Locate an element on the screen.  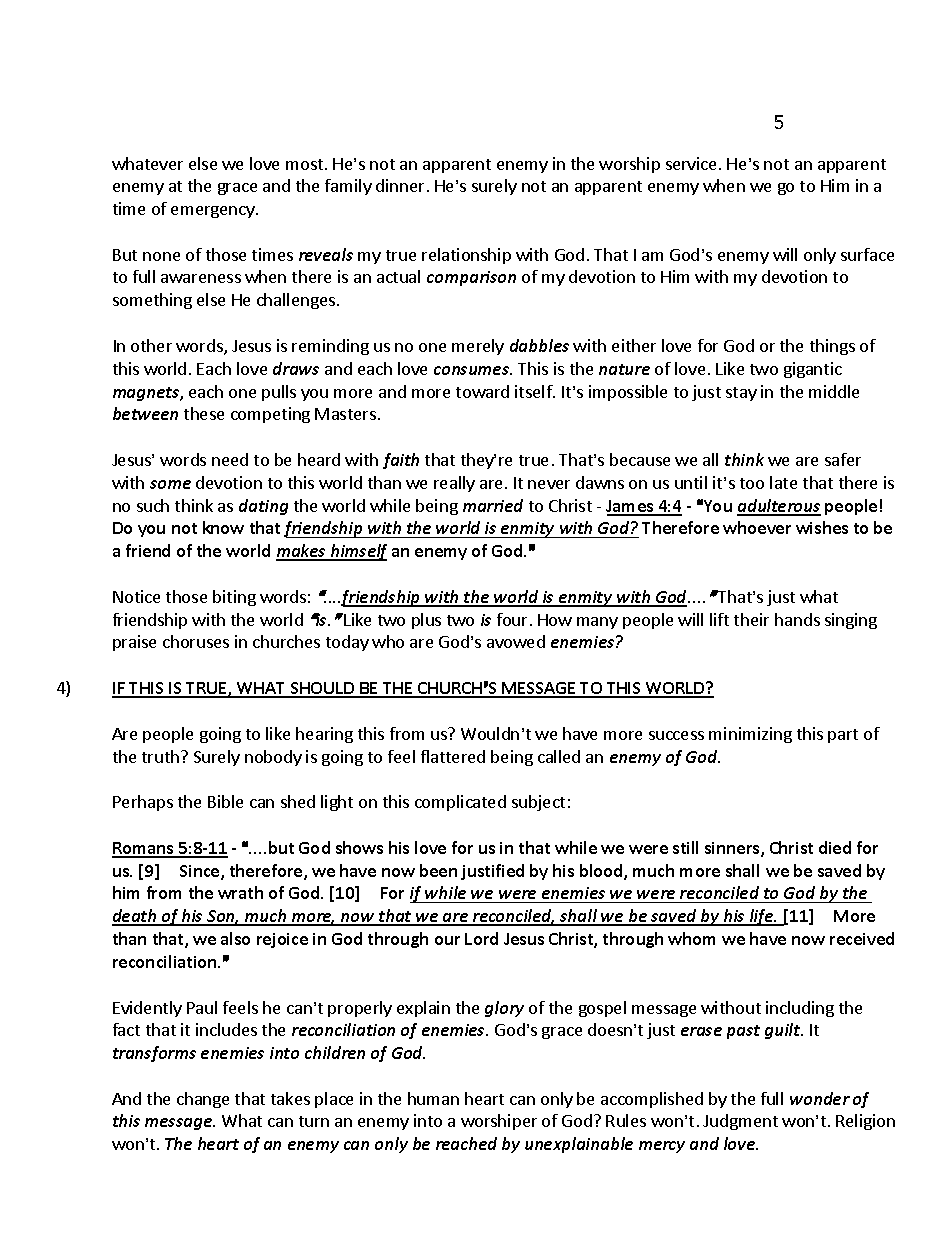
avowed is located at coordinates (516, 641).
